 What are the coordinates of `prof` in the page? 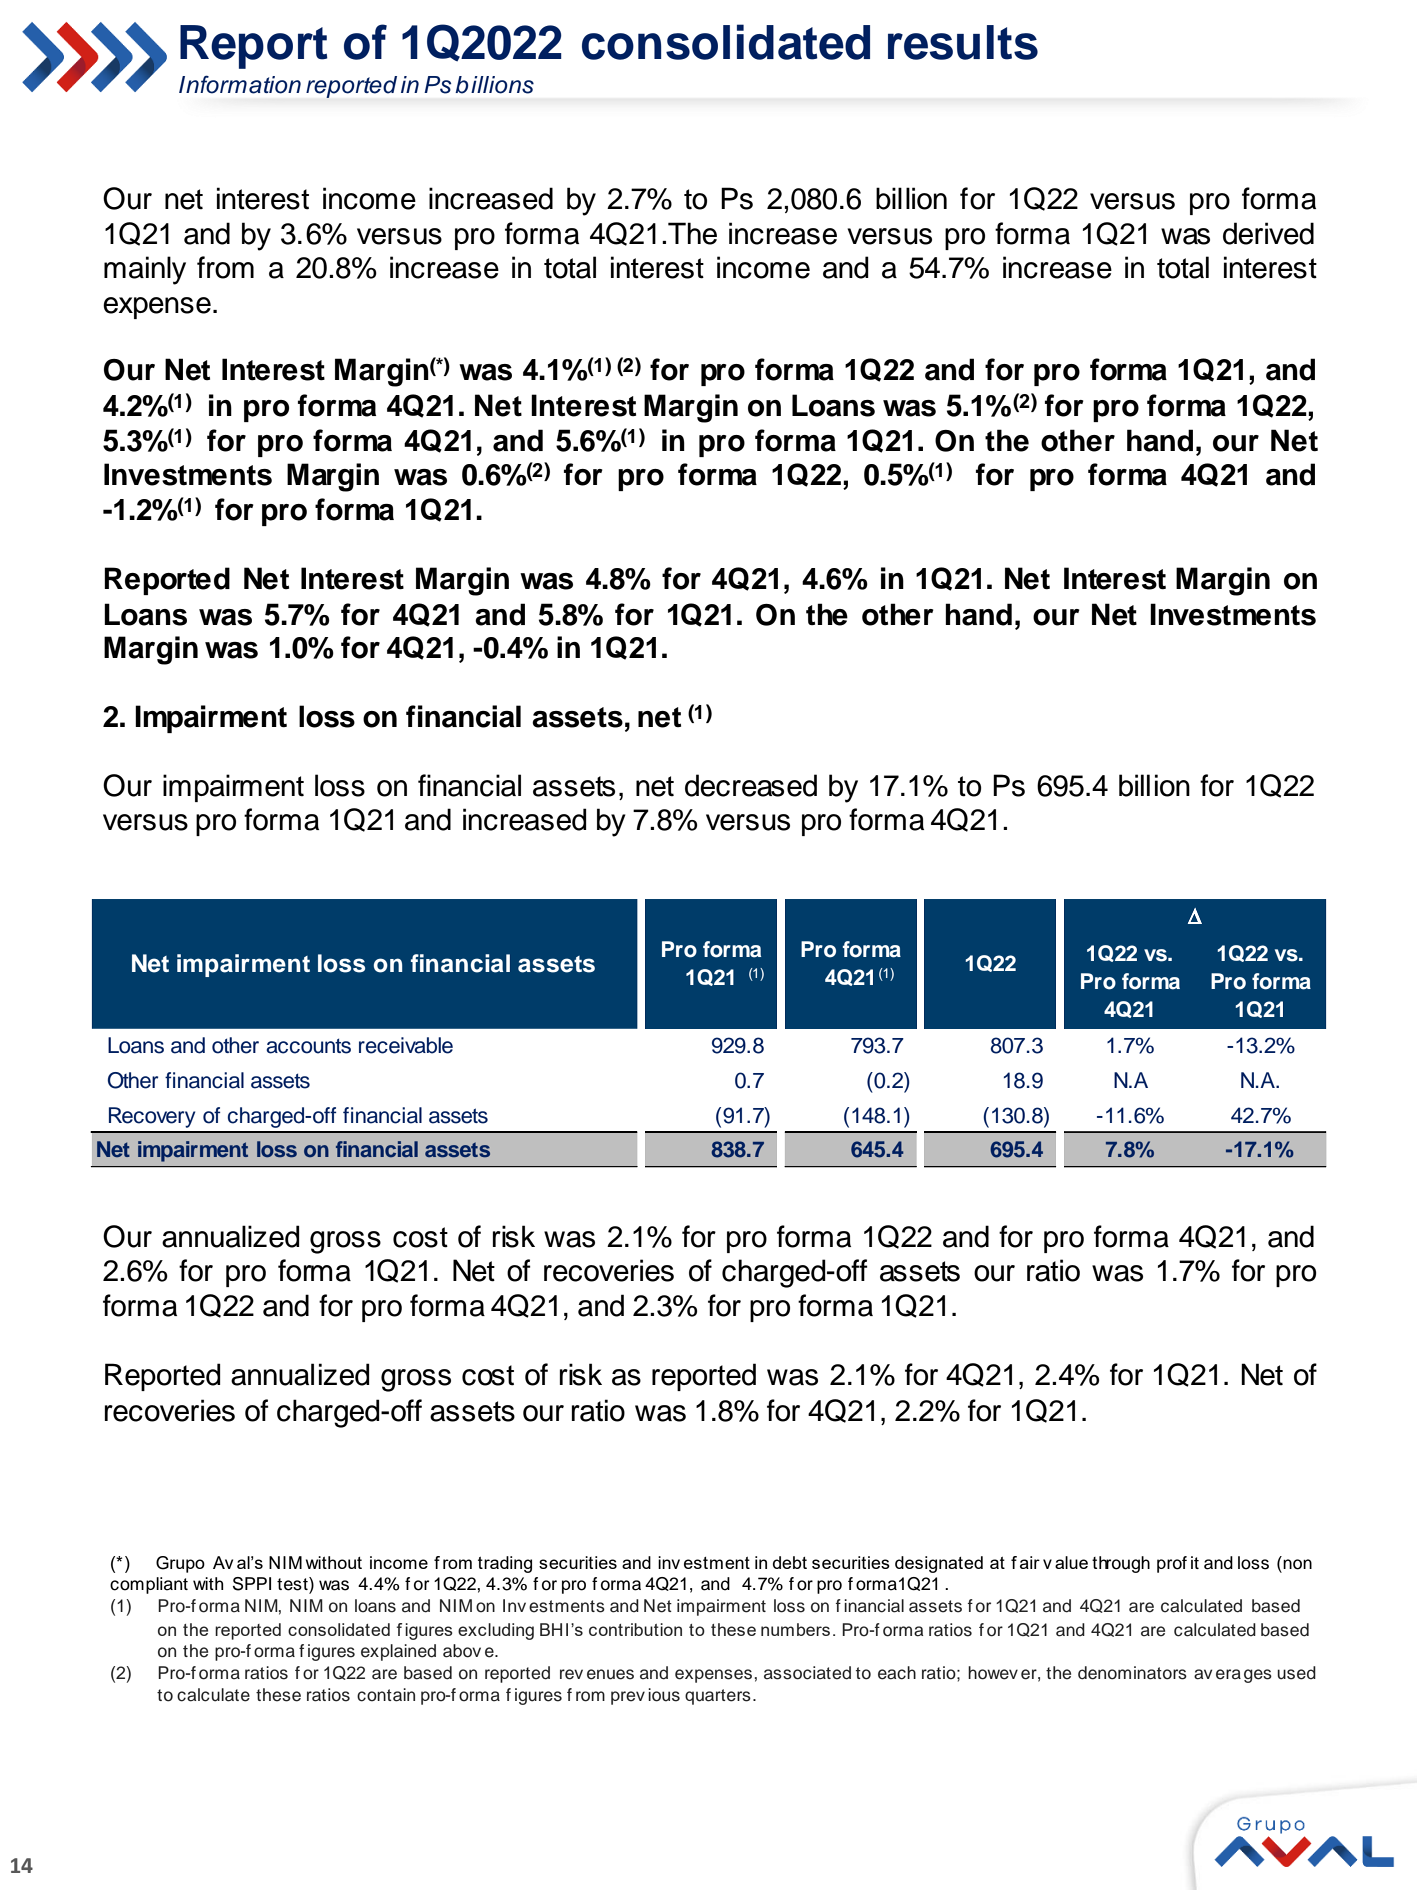 It's located at (1172, 1564).
